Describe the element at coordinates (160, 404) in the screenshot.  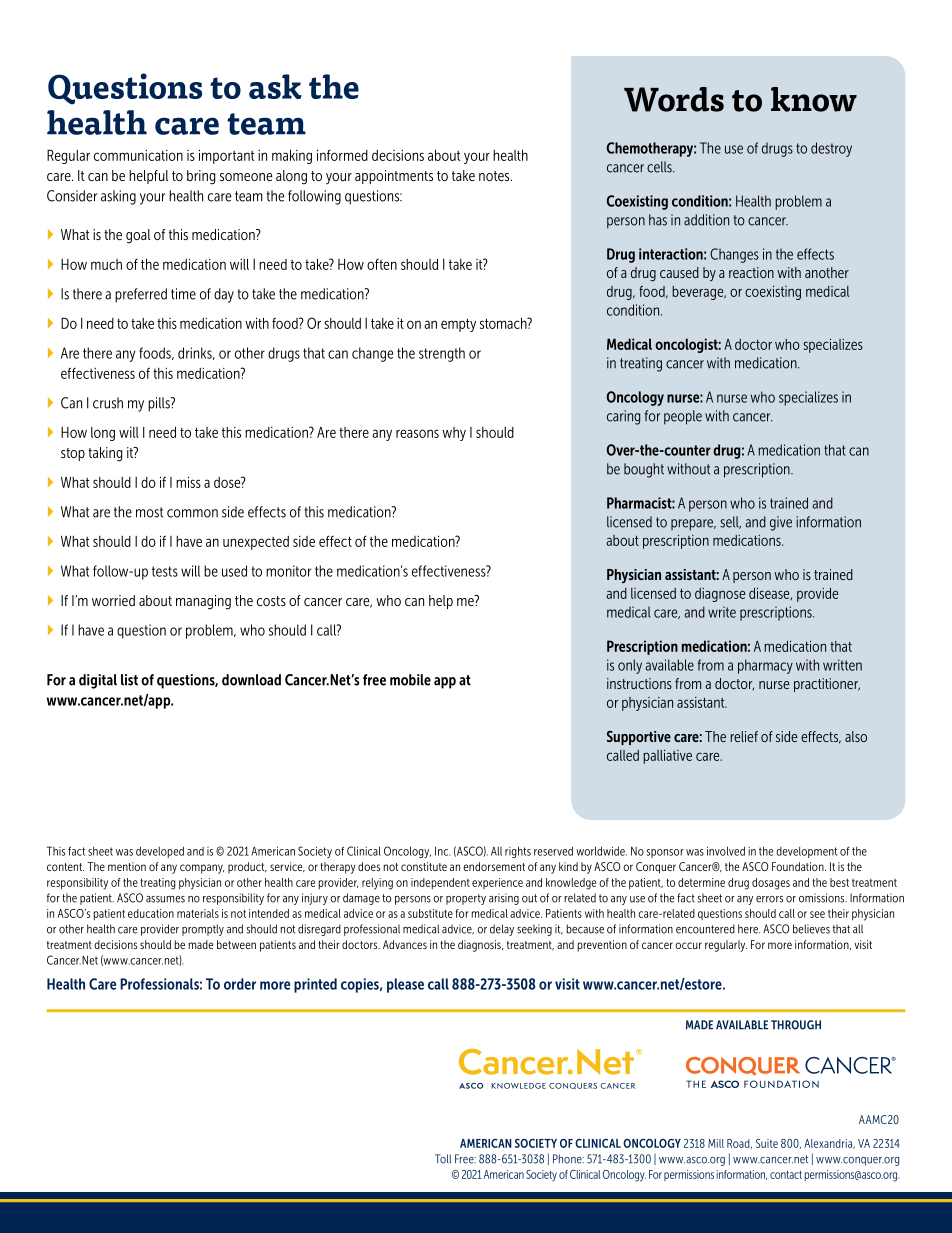
I see `pills` at that location.
